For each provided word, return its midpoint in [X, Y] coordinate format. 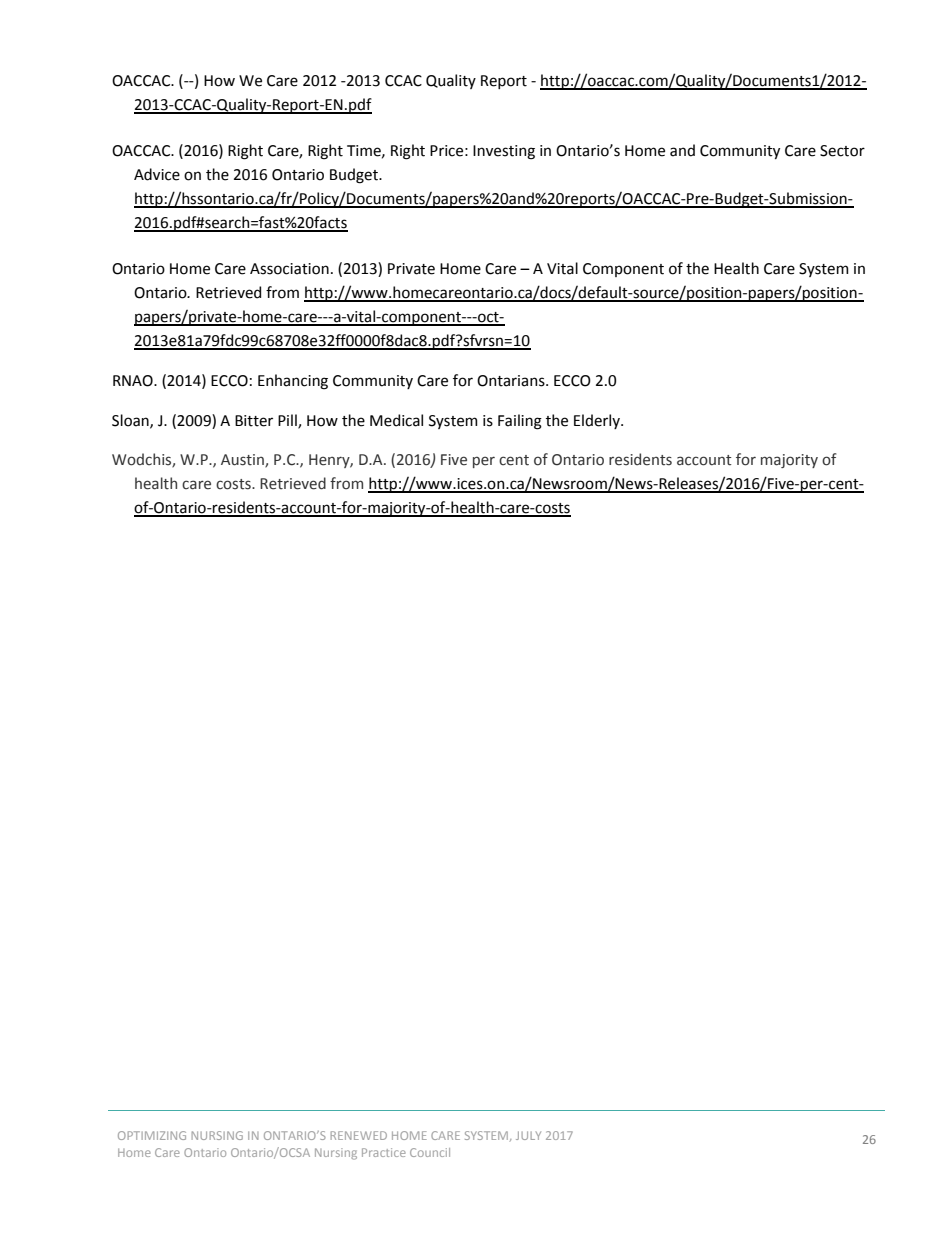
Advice [157, 174]
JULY [528, 1135]
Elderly [598, 421]
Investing [504, 152]
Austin [243, 461]
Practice [384, 1152]
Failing [520, 422]
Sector [842, 151]
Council [430, 1152]
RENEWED [359, 1135]
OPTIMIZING [152, 1135]
